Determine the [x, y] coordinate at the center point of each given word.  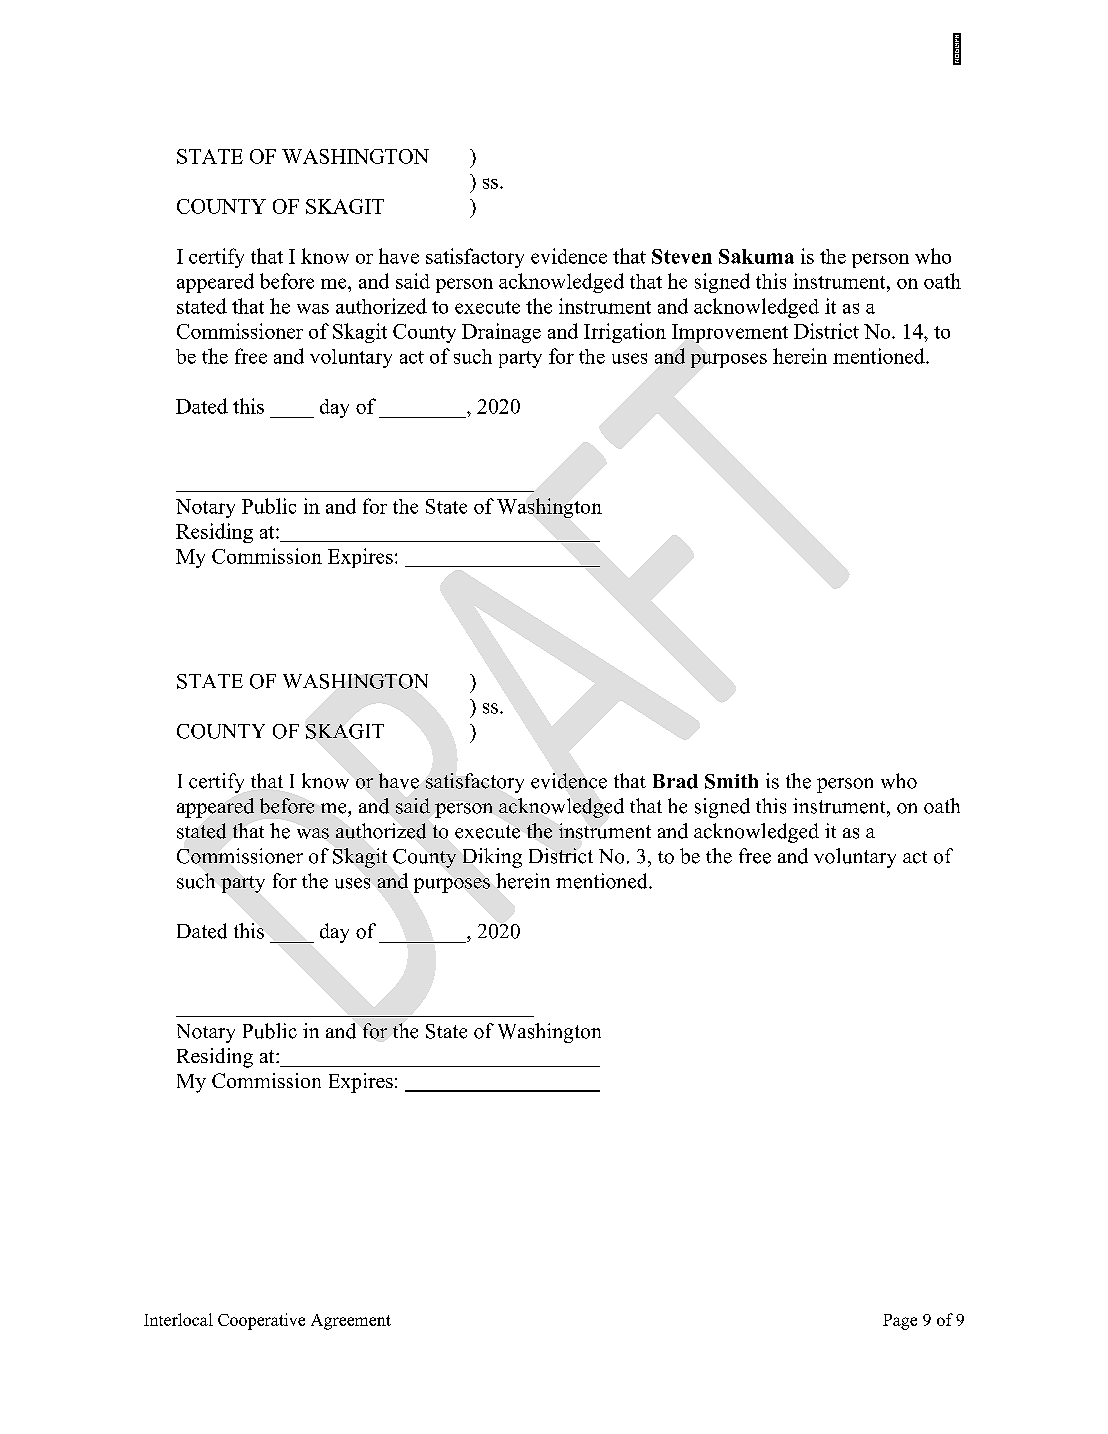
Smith [731, 781]
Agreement [351, 1322]
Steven [682, 256]
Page [900, 1322]
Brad [675, 781]
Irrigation [625, 333]
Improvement [730, 333]
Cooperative [261, 1321]
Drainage [501, 333]
